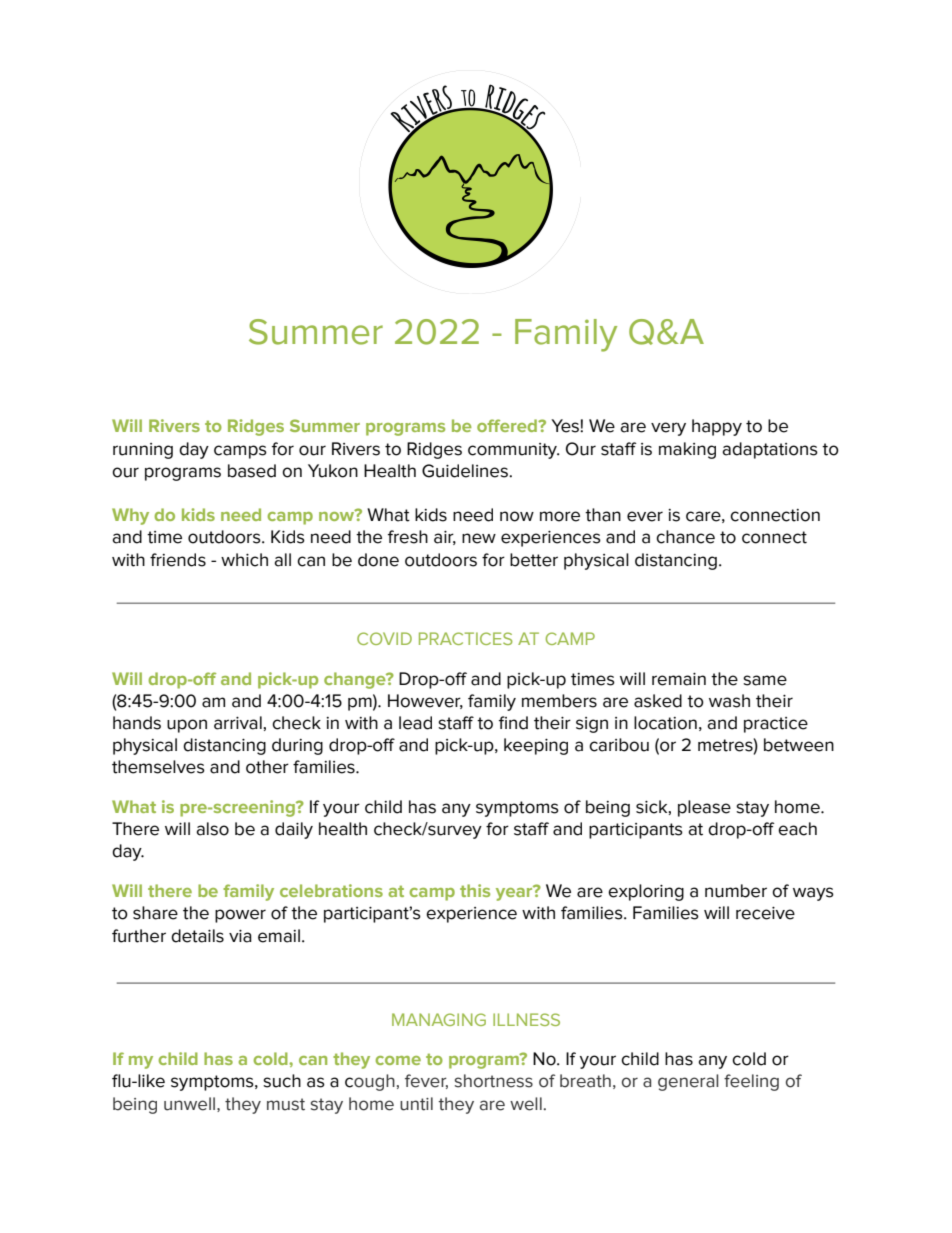  I want to click on based, so click(252, 471).
